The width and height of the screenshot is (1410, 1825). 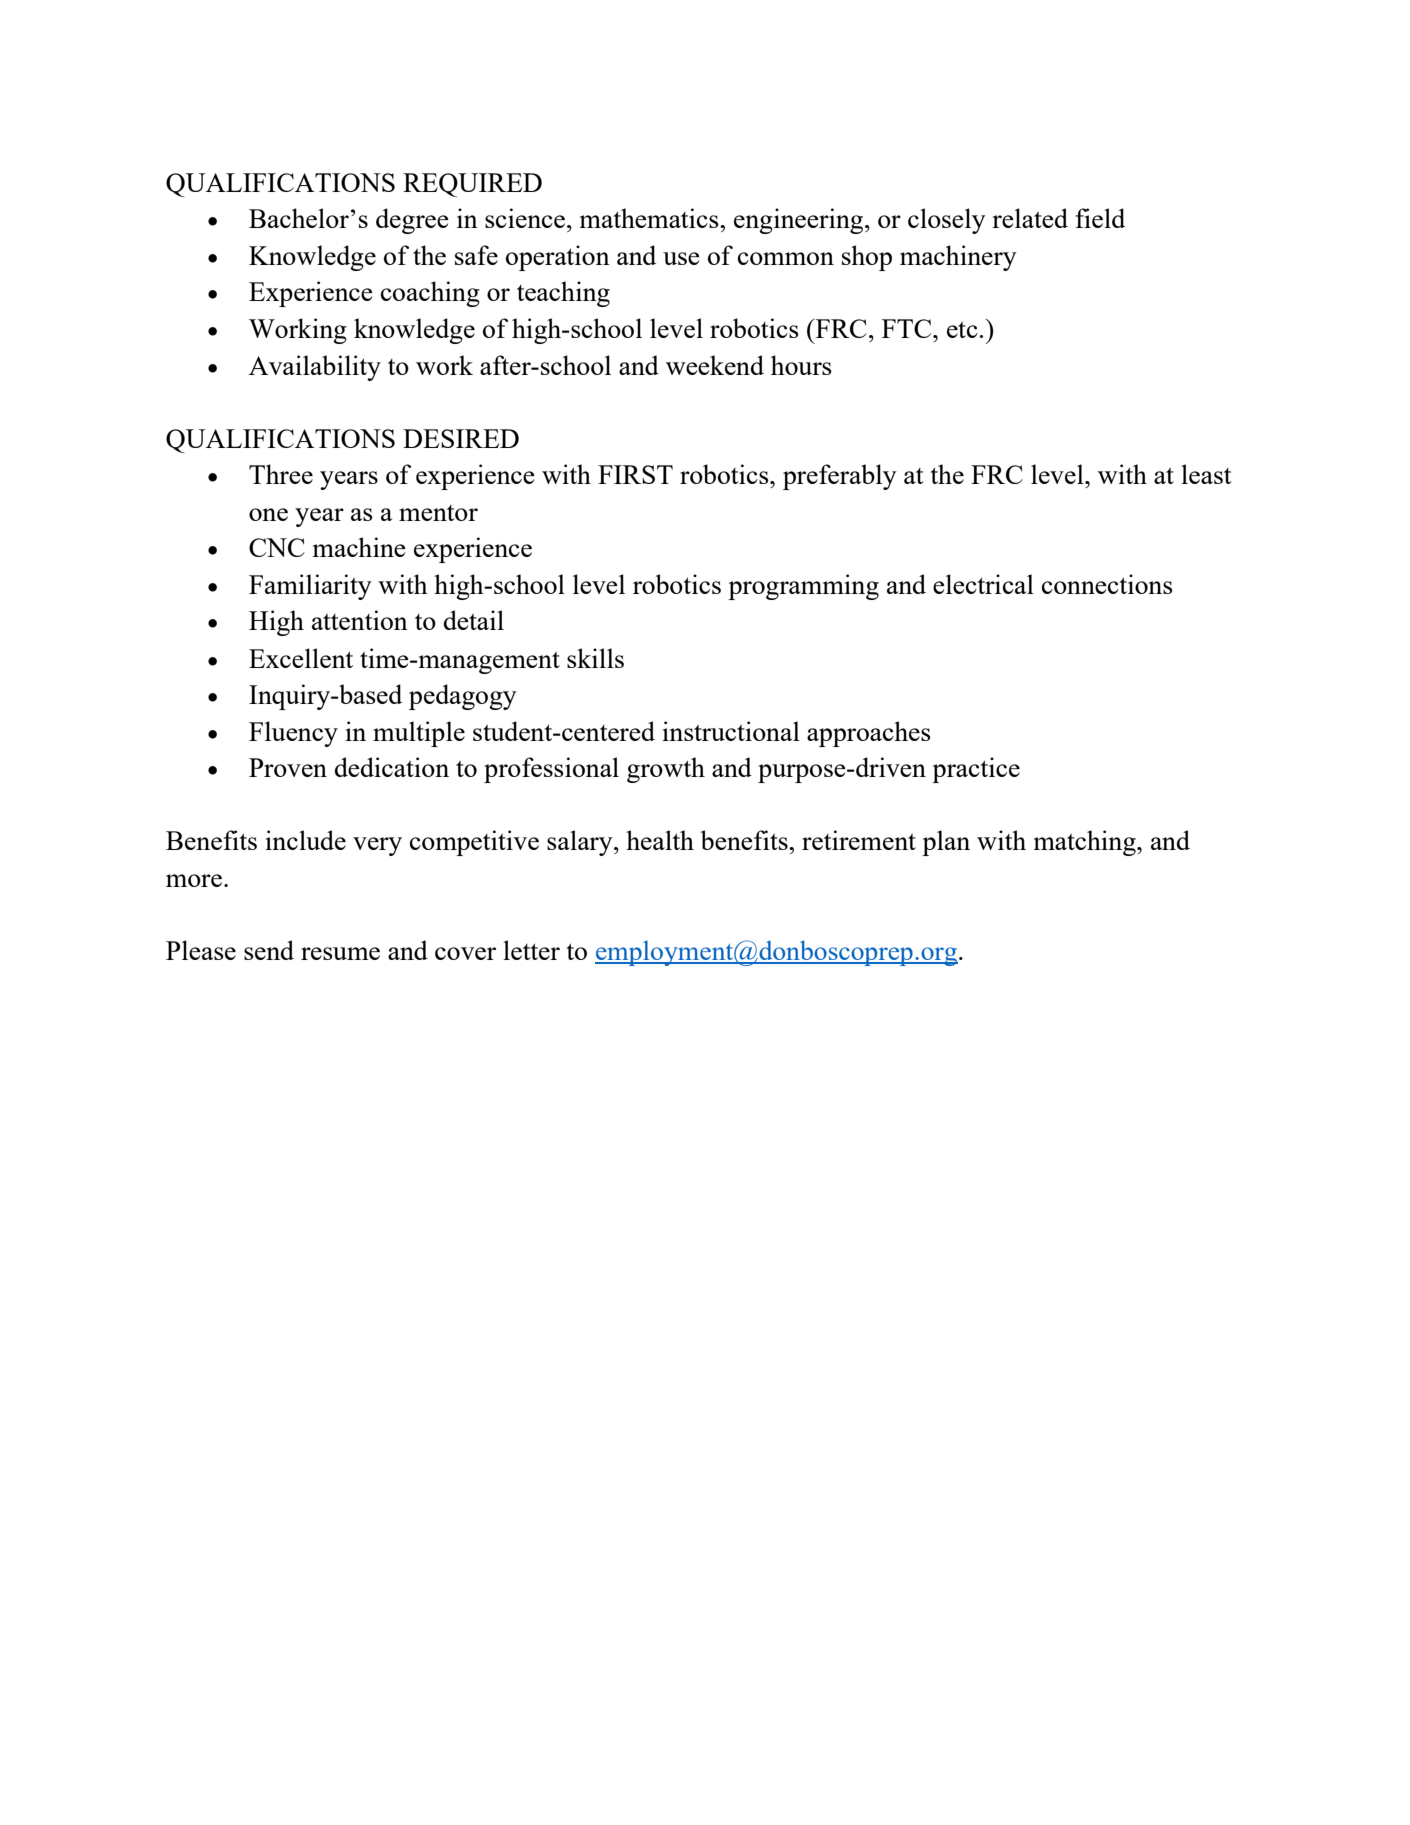 I want to click on practice, so click(x=976, y=770).
